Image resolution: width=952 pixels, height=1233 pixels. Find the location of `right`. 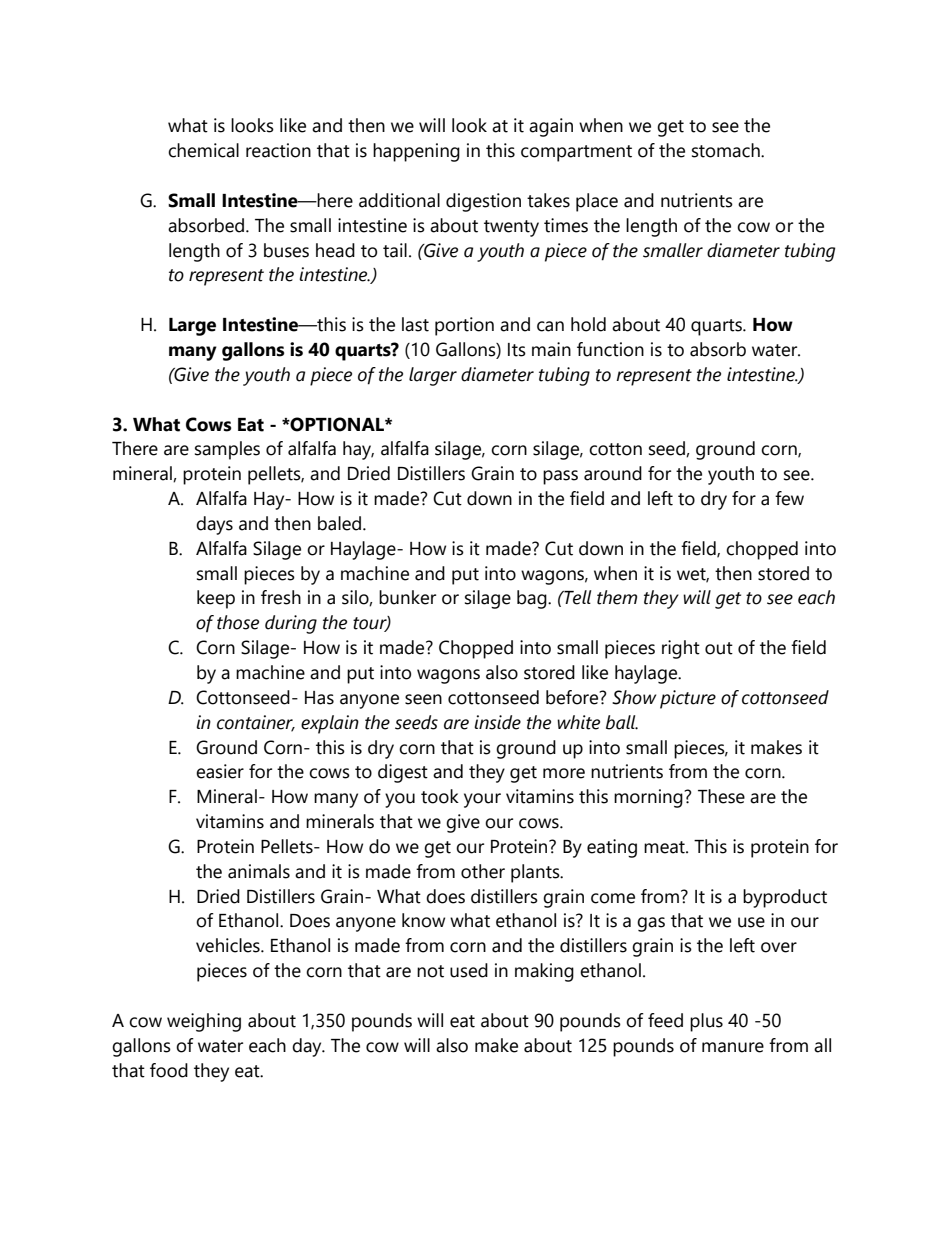

right is located at coordinates (681, 649).
